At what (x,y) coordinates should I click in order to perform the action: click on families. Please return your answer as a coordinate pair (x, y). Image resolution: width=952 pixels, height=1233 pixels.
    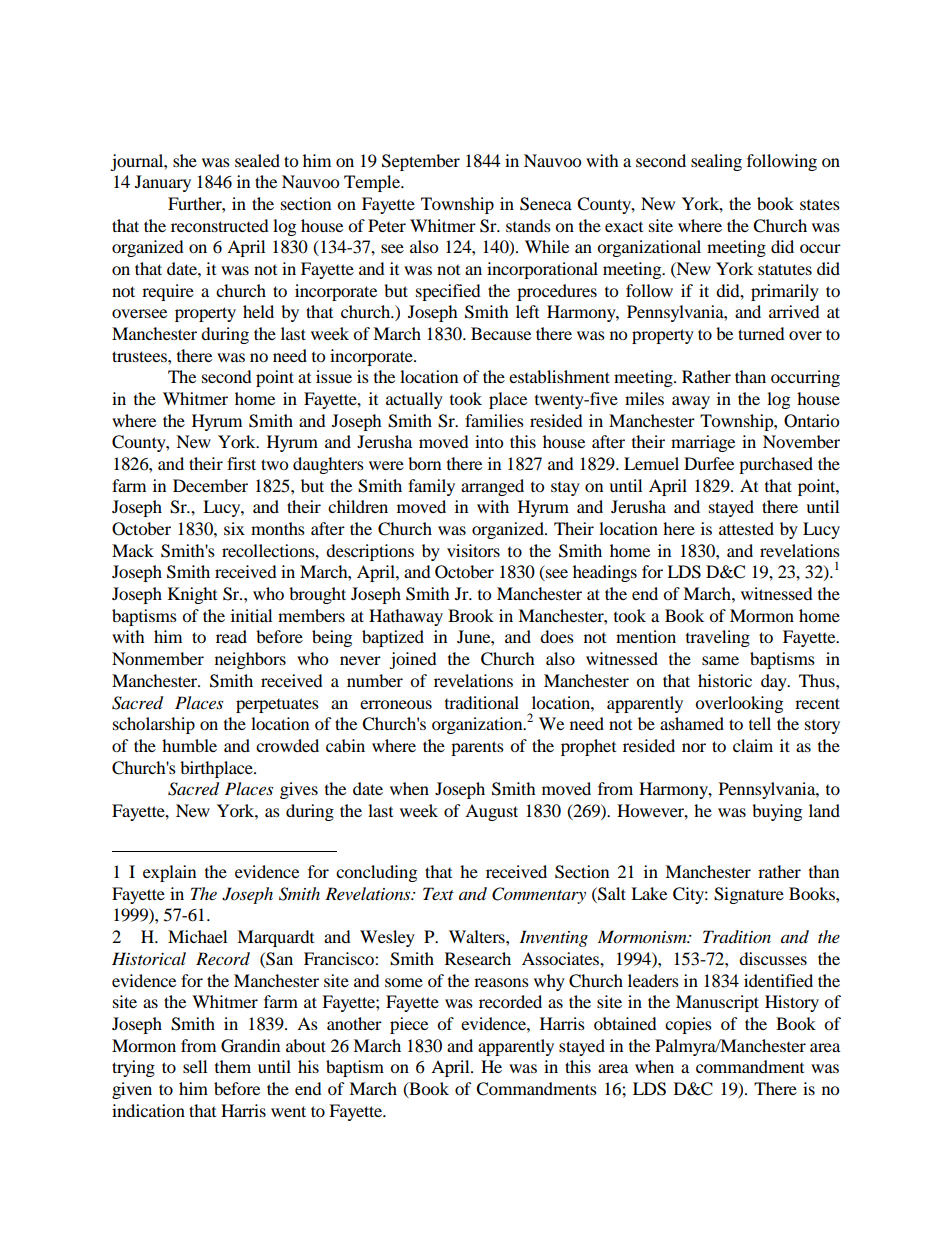
    Looking at the image, I should click on (494, 420).
